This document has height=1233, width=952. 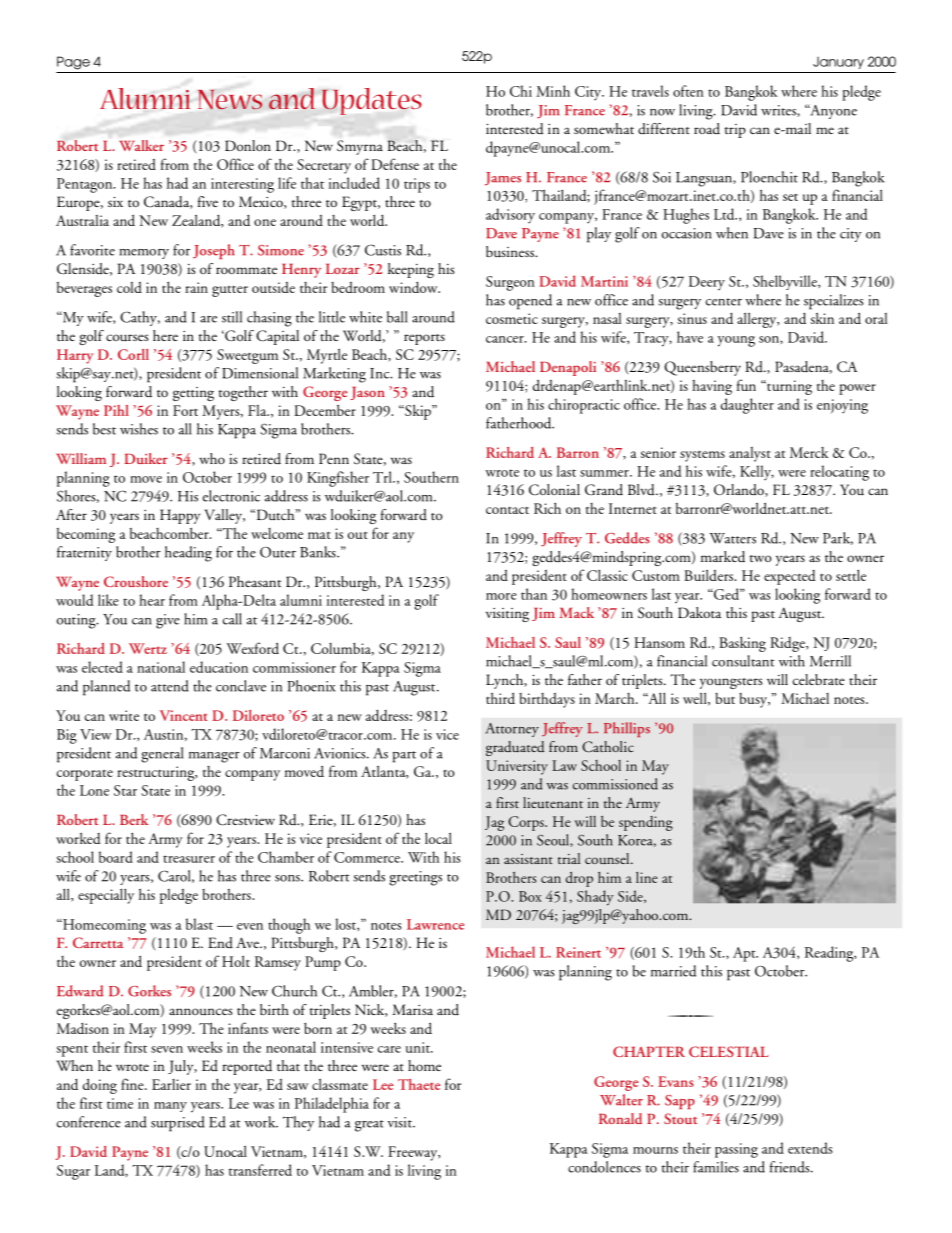 I want to click on greetings, so click(x=415, y=878).
